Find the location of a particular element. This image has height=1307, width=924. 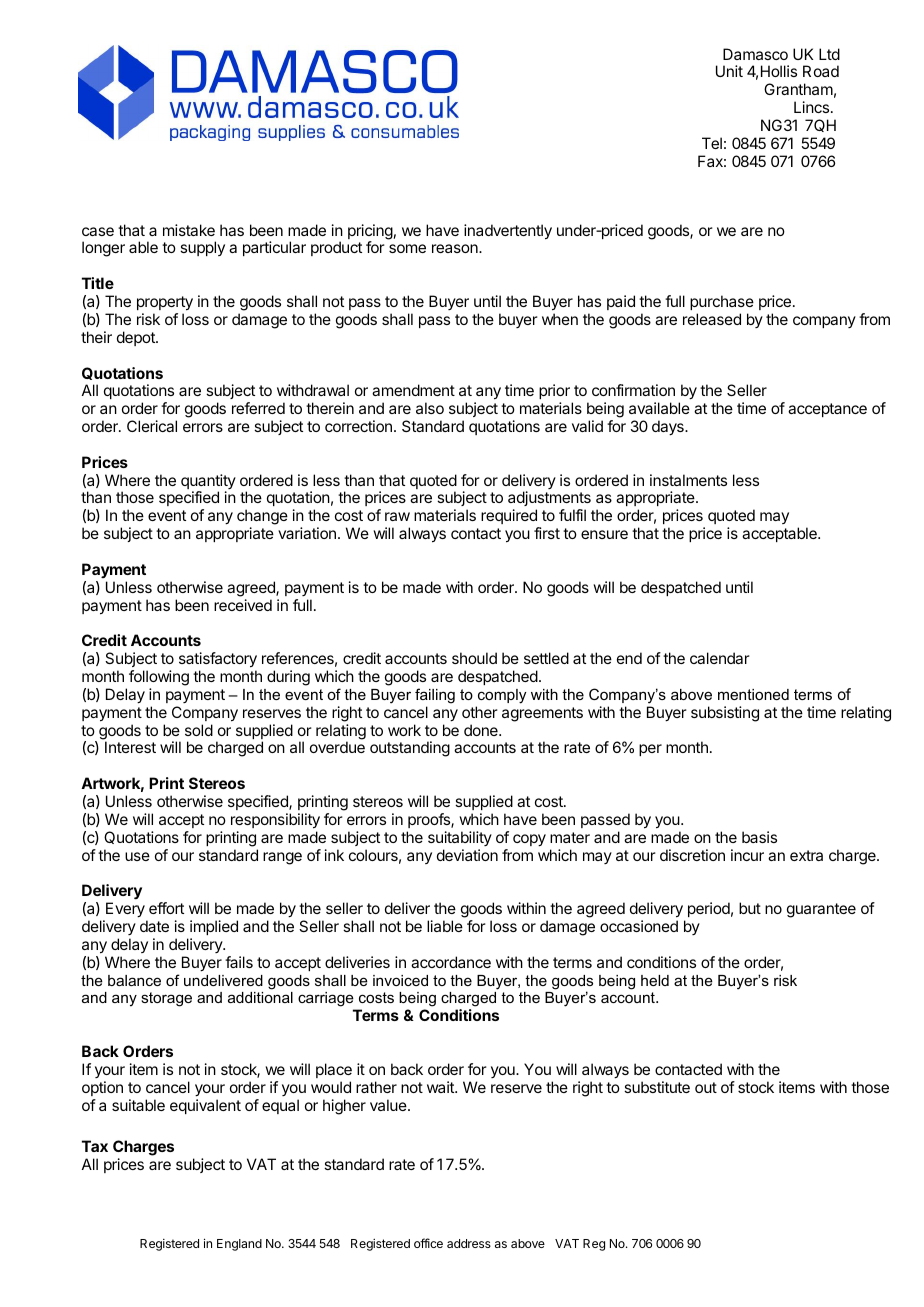

suitability is located at coordinates (460, 838).
